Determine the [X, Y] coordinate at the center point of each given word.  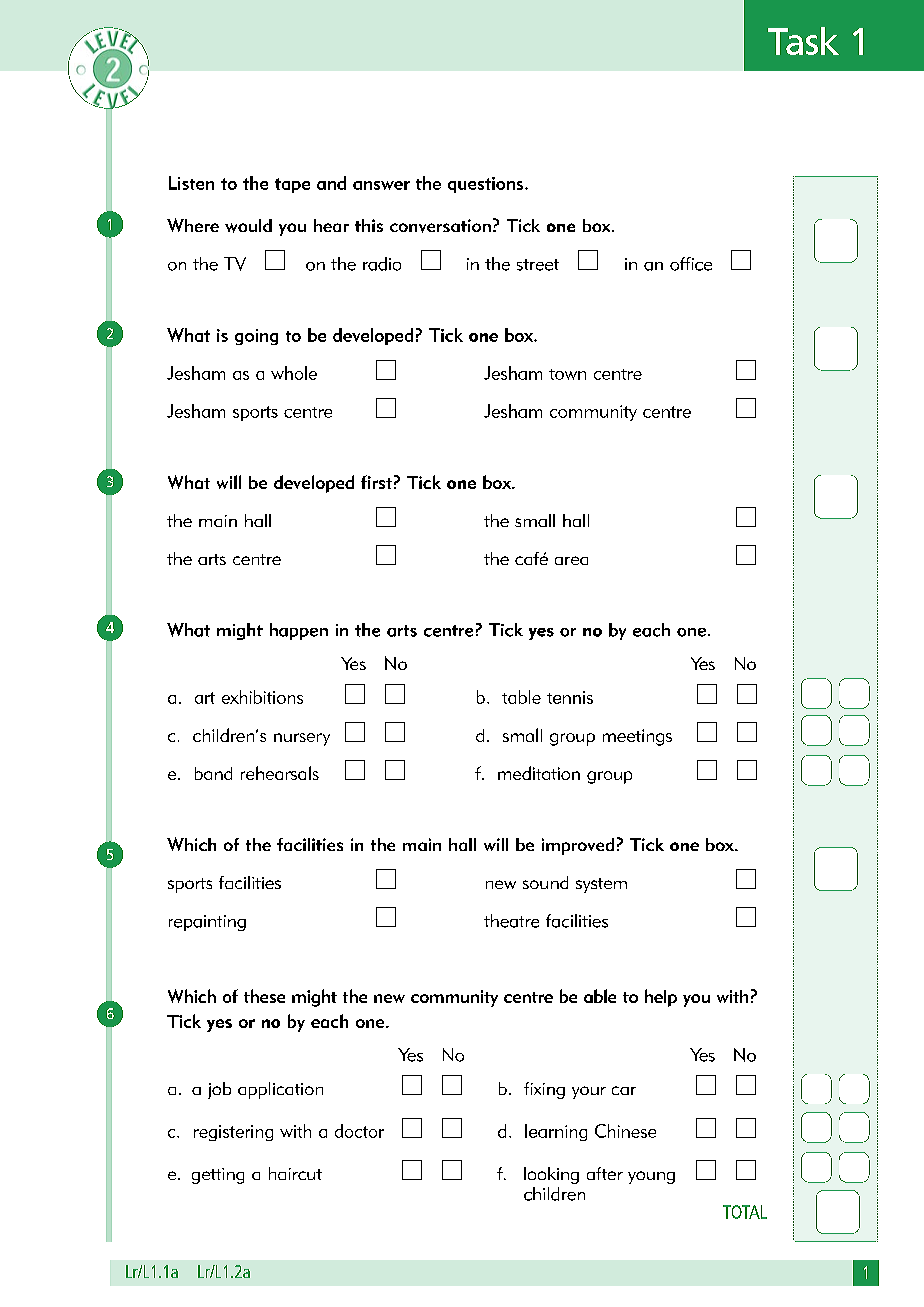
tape [292, 185]
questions [487, 185]
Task [803, 41]
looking [551, 1175]
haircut [295, 1173]
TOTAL [745, 1212]
